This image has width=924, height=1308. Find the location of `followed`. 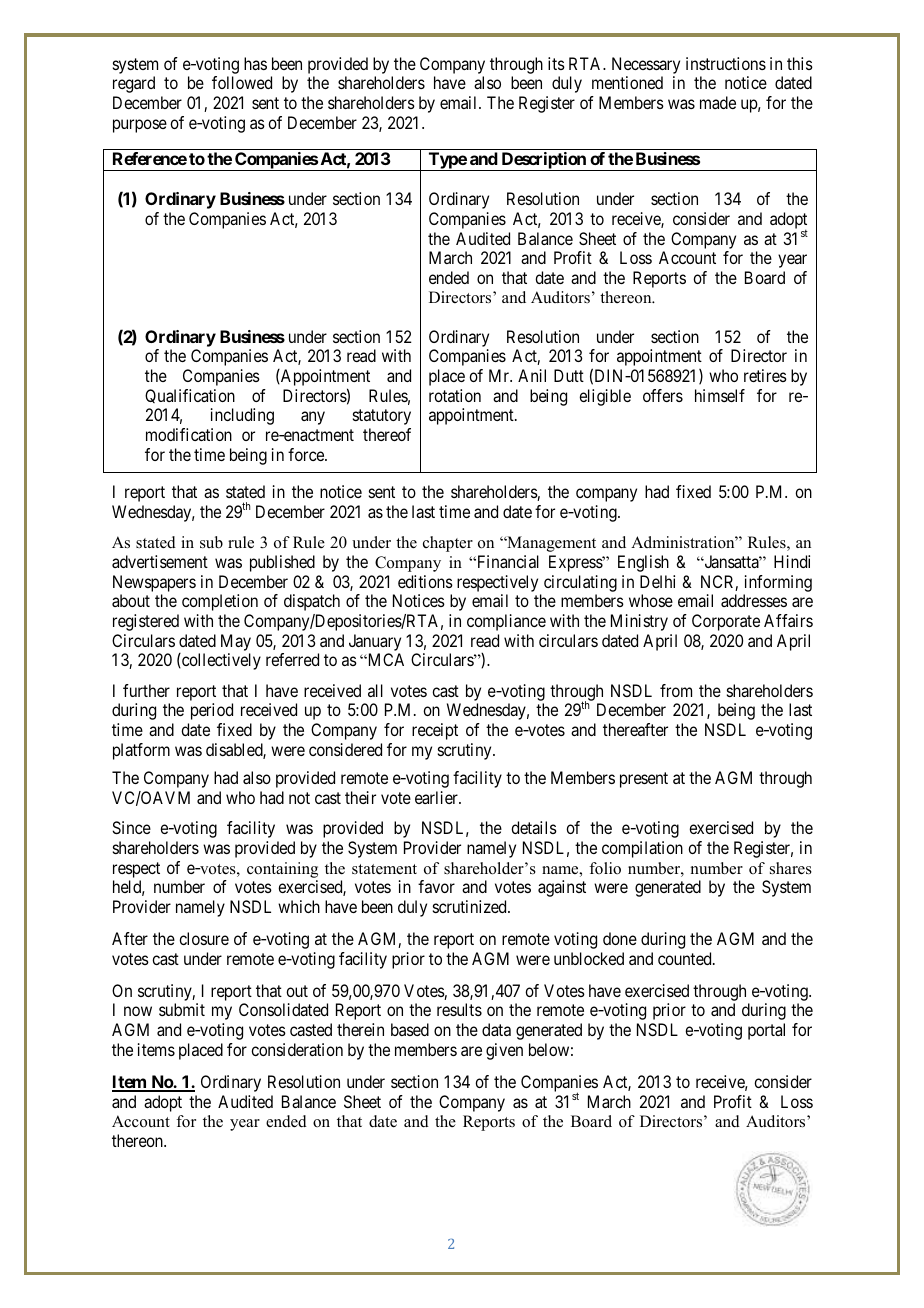

followed is located at coordinates (242, 82).
